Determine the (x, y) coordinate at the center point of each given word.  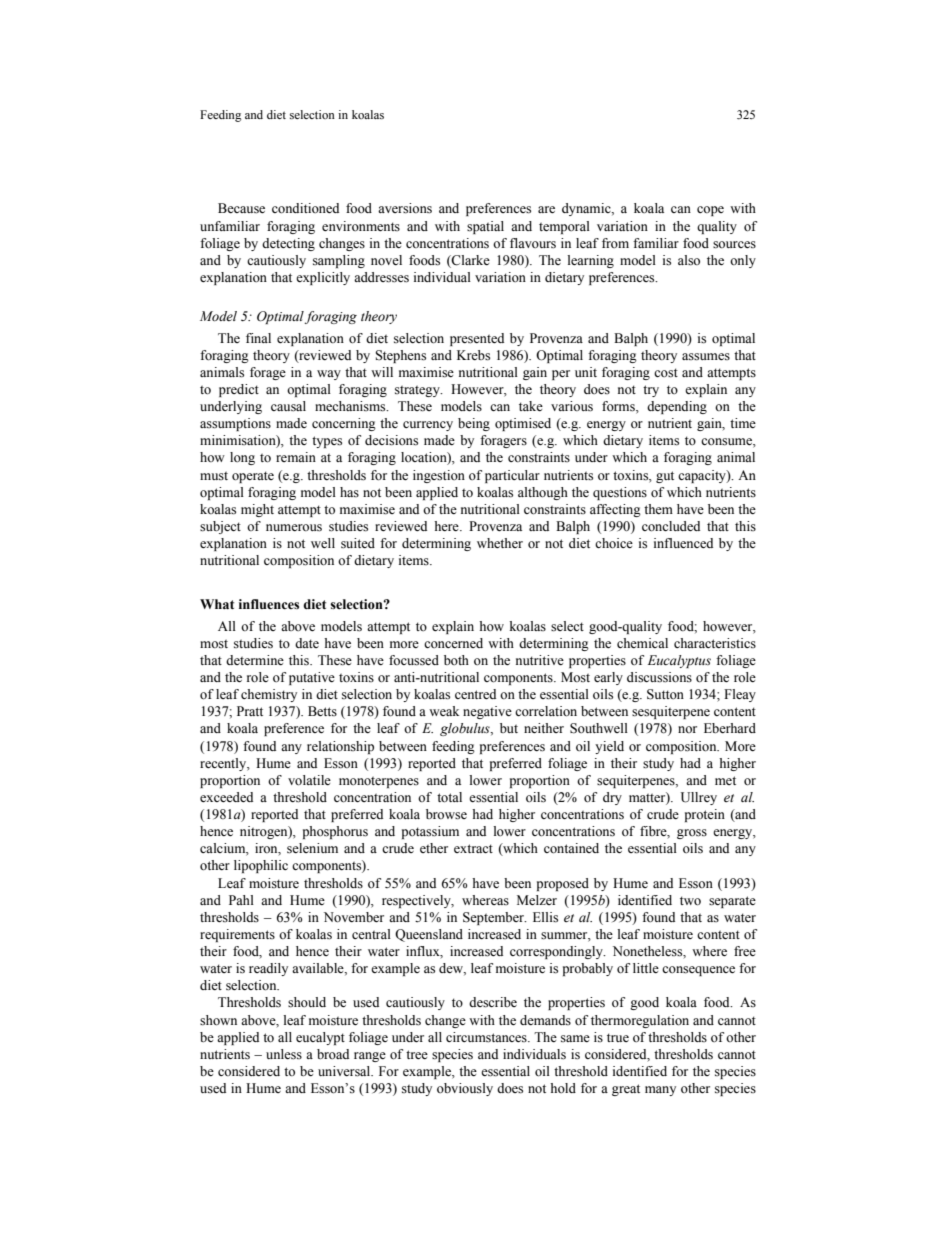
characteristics (715, 643)
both (456, 660)
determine (255, 660)
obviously (465, 1089)
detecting (288, 244)
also (689, 260)
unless (284, 1054)
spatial (485, 227)
